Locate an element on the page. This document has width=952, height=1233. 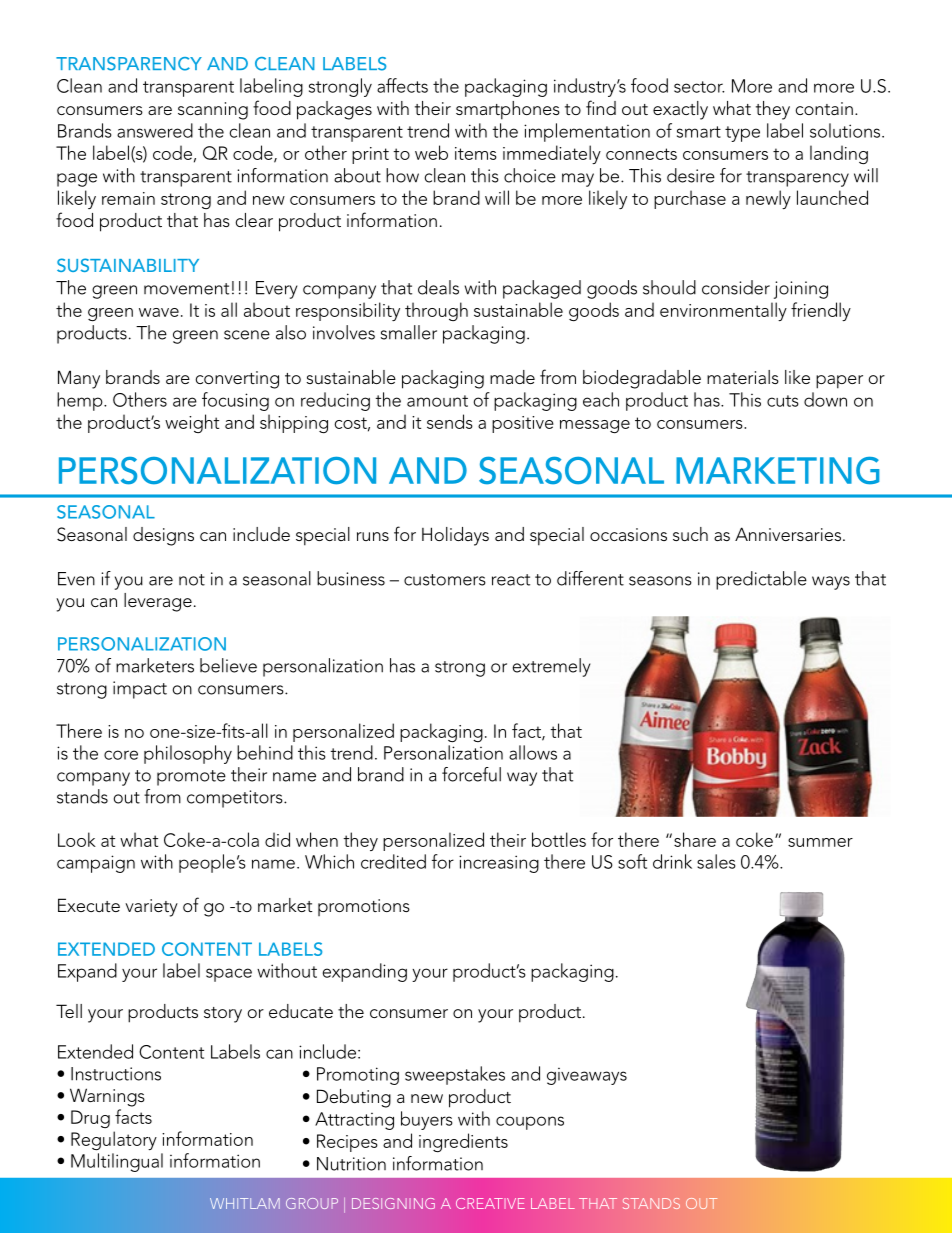
type is located at coordinates (742, 134).
